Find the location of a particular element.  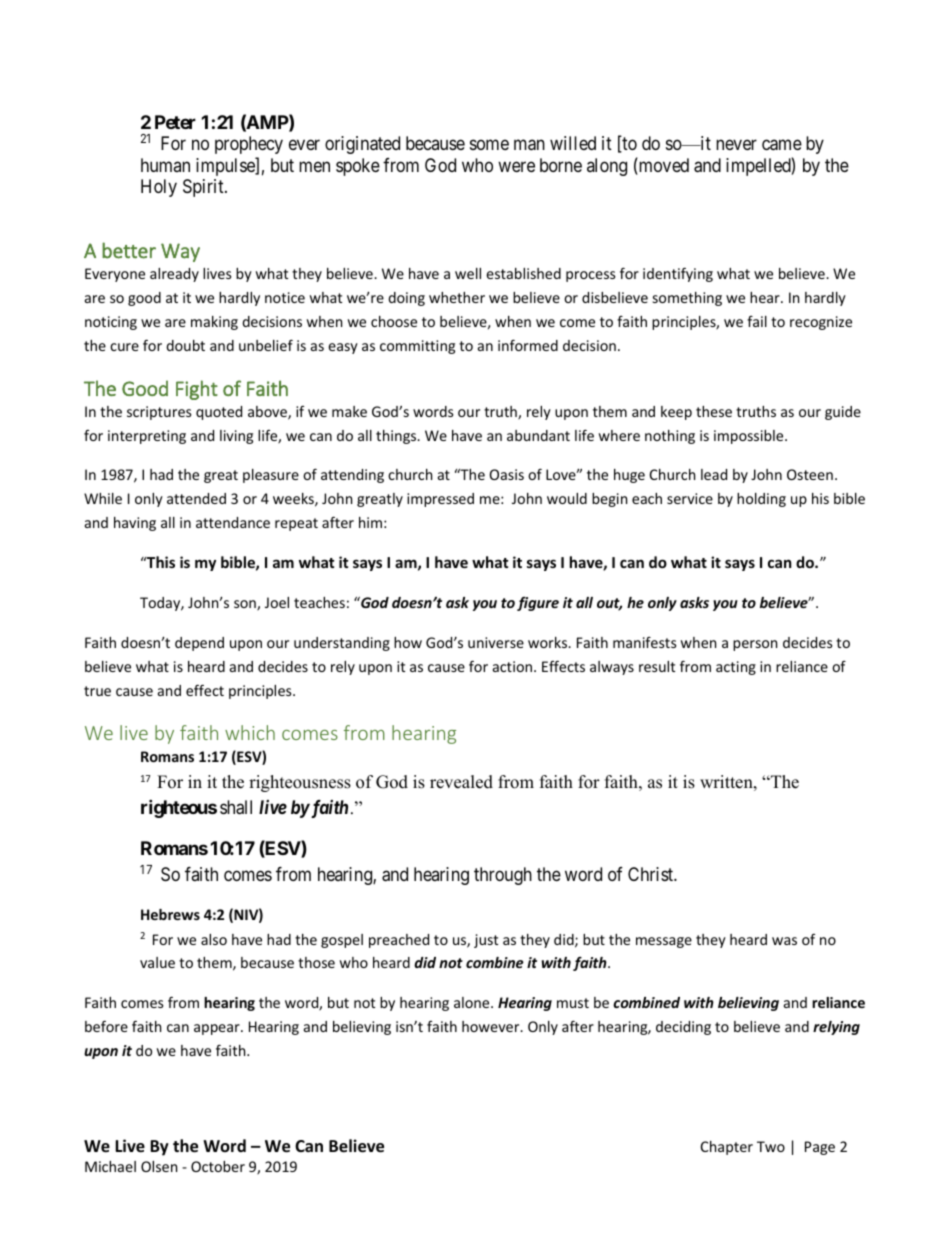

universe is located at coordinates (496, 642).
